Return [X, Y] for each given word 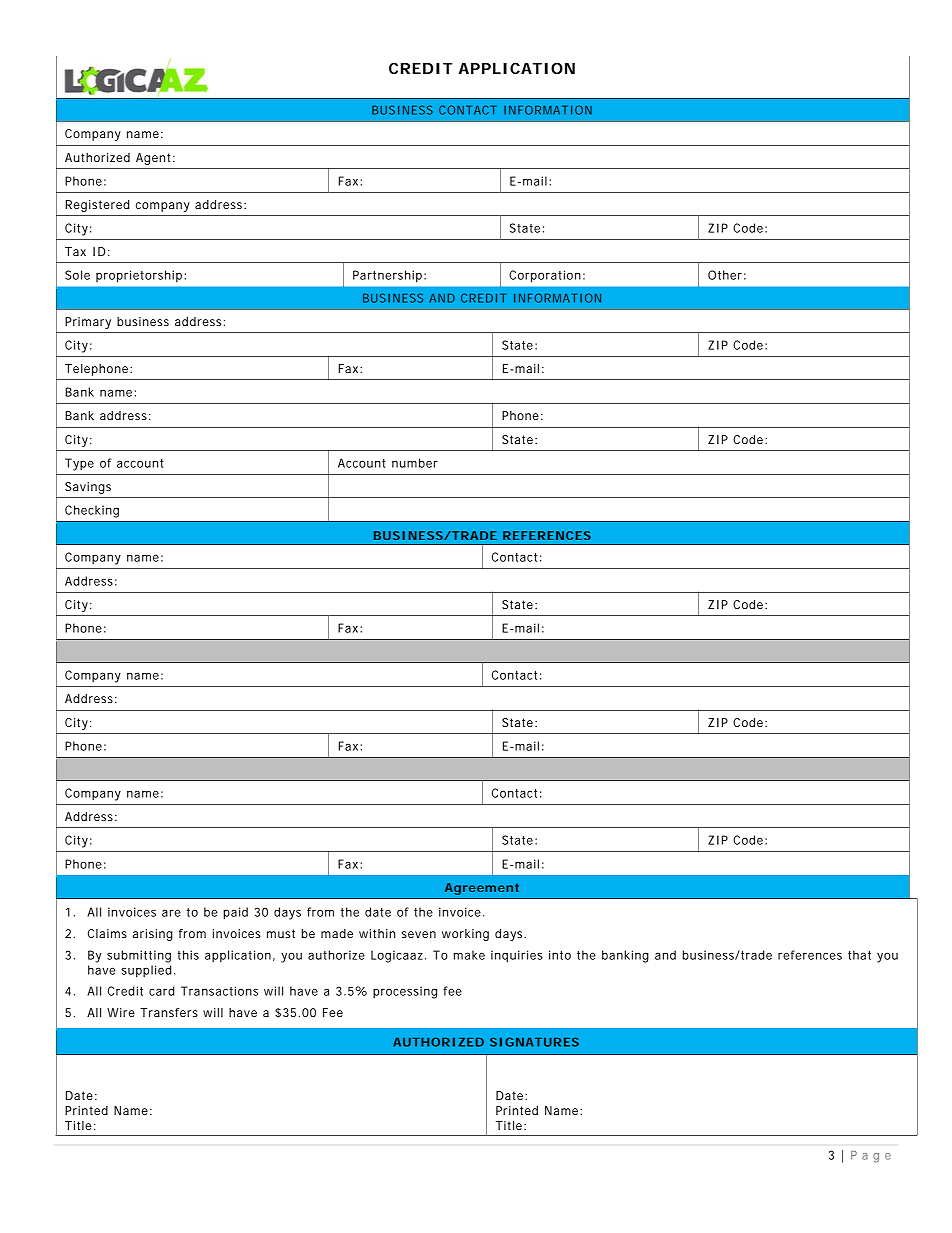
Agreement [482, 889]
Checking [92, 511]
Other [725, 275]
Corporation [545, 276]
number [415, 463]
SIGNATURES [534, 1042]
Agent [153, 159]
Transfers [169, 1012]
